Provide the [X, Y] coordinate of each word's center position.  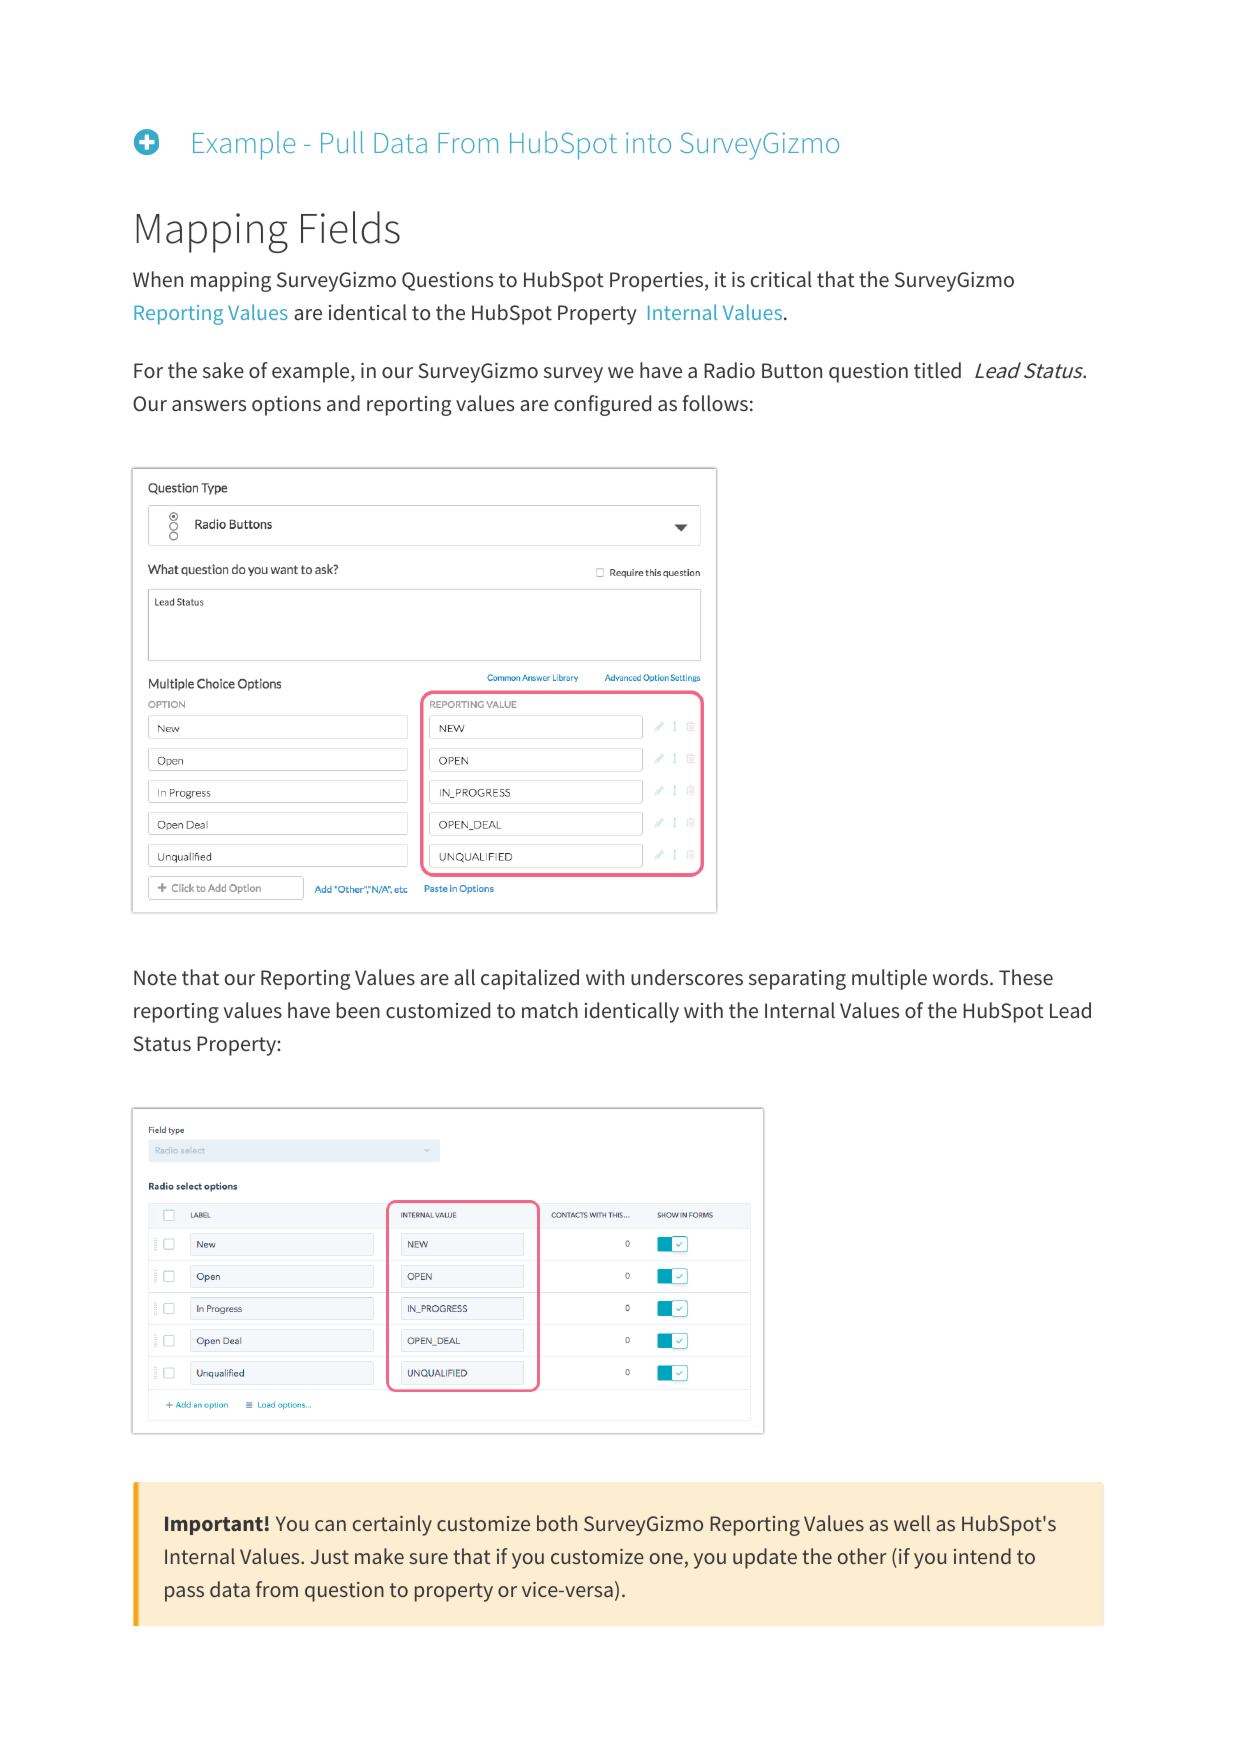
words [961, 977]
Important [214, 1525]
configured [602, 405]
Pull [342, 142]
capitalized [530, 979]
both [557, 1523]
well [912, 1523]
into [648, 142]
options [286, 406]
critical [781, 279]
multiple [889, 979]
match [550, 1010]
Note [155, 978]
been [358, 1010]
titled [937, 370]
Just [330, 1556]
